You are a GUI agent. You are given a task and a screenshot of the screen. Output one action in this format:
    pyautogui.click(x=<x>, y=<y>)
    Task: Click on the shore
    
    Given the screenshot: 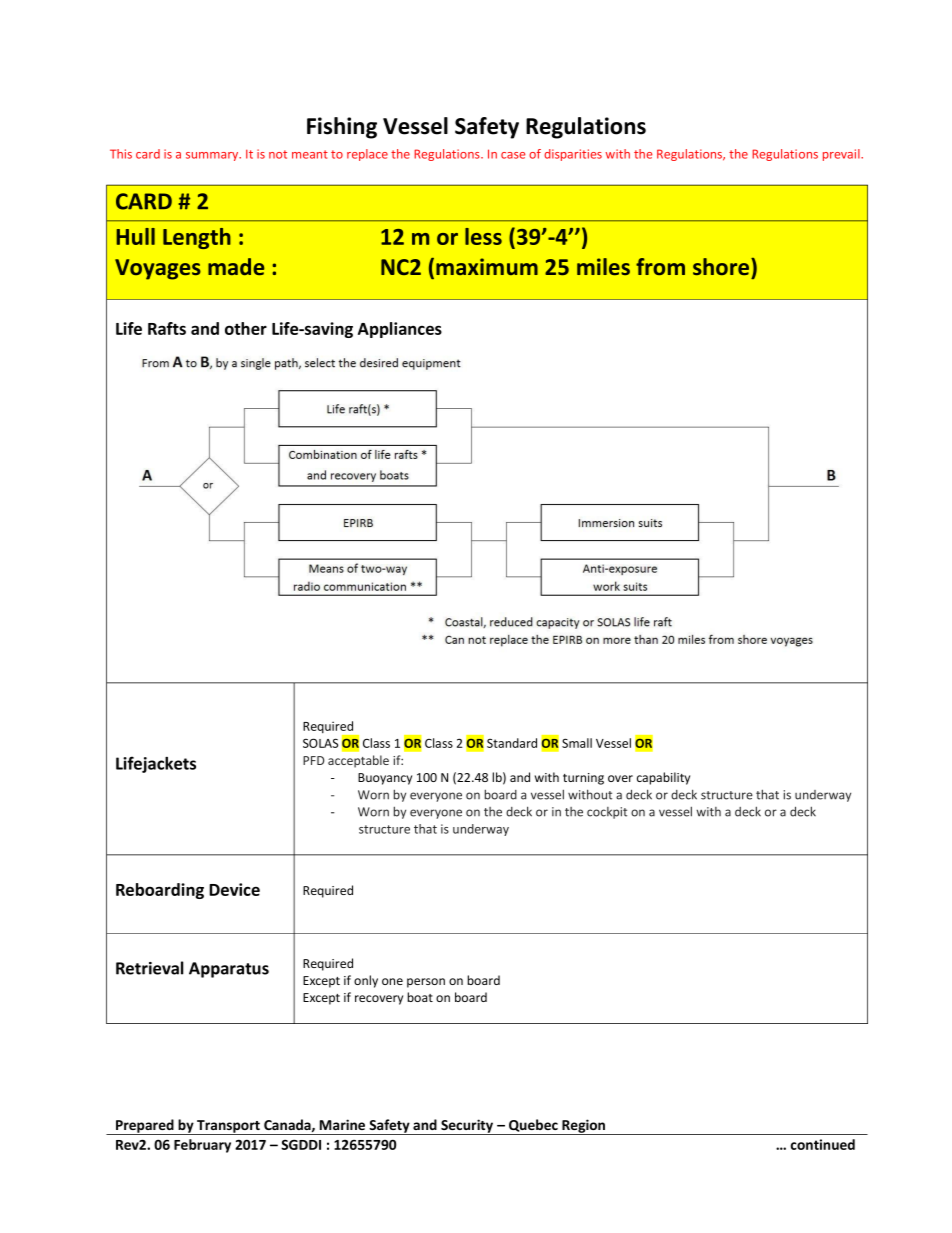 What is the action you would take?
    pyautogui.click(x=722, y=266)
